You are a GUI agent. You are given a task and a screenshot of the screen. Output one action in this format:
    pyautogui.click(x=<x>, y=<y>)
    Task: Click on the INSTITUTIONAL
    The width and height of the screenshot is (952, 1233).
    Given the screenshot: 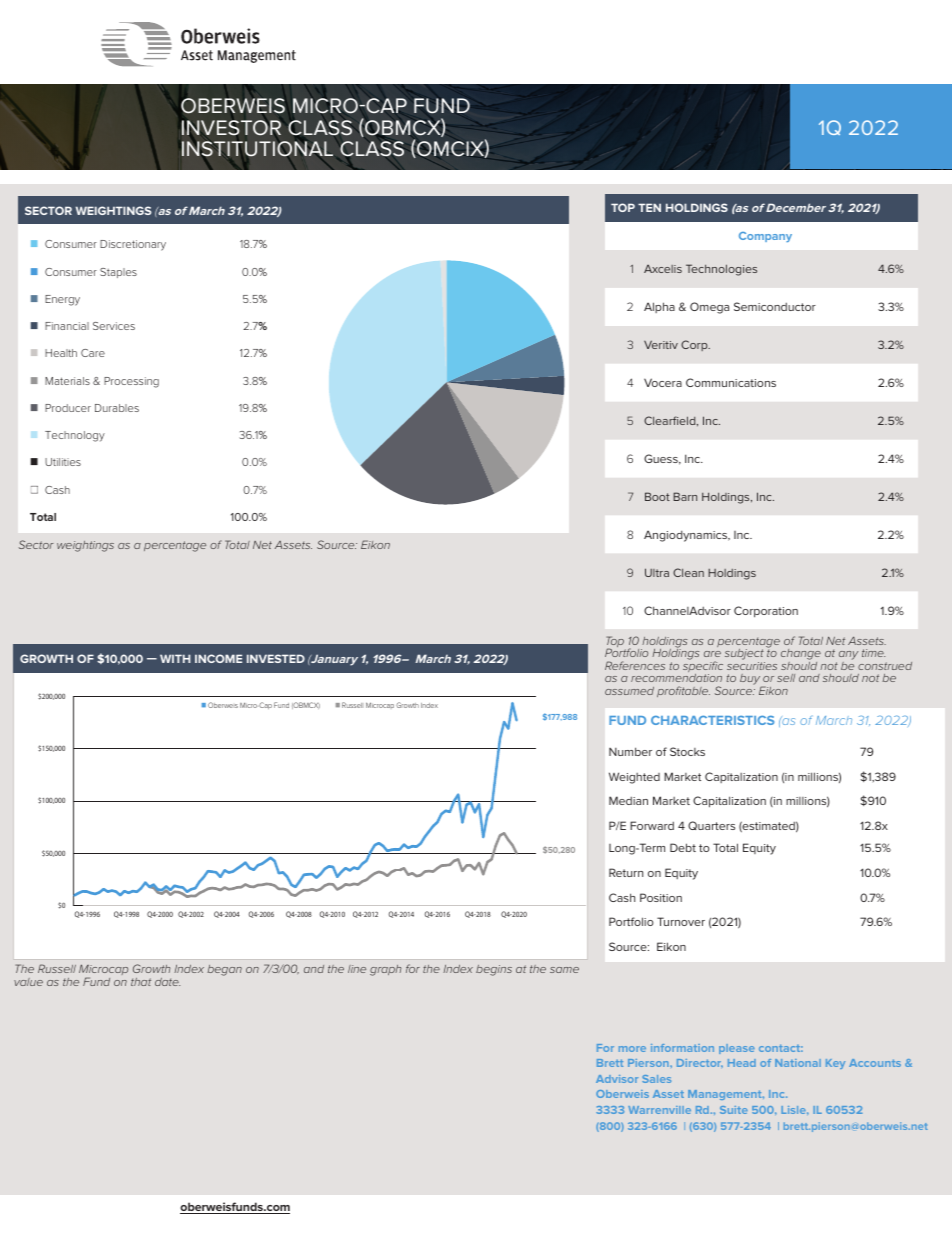 What is the action you would take?
    pyautogui.click(x=257, y=150)
